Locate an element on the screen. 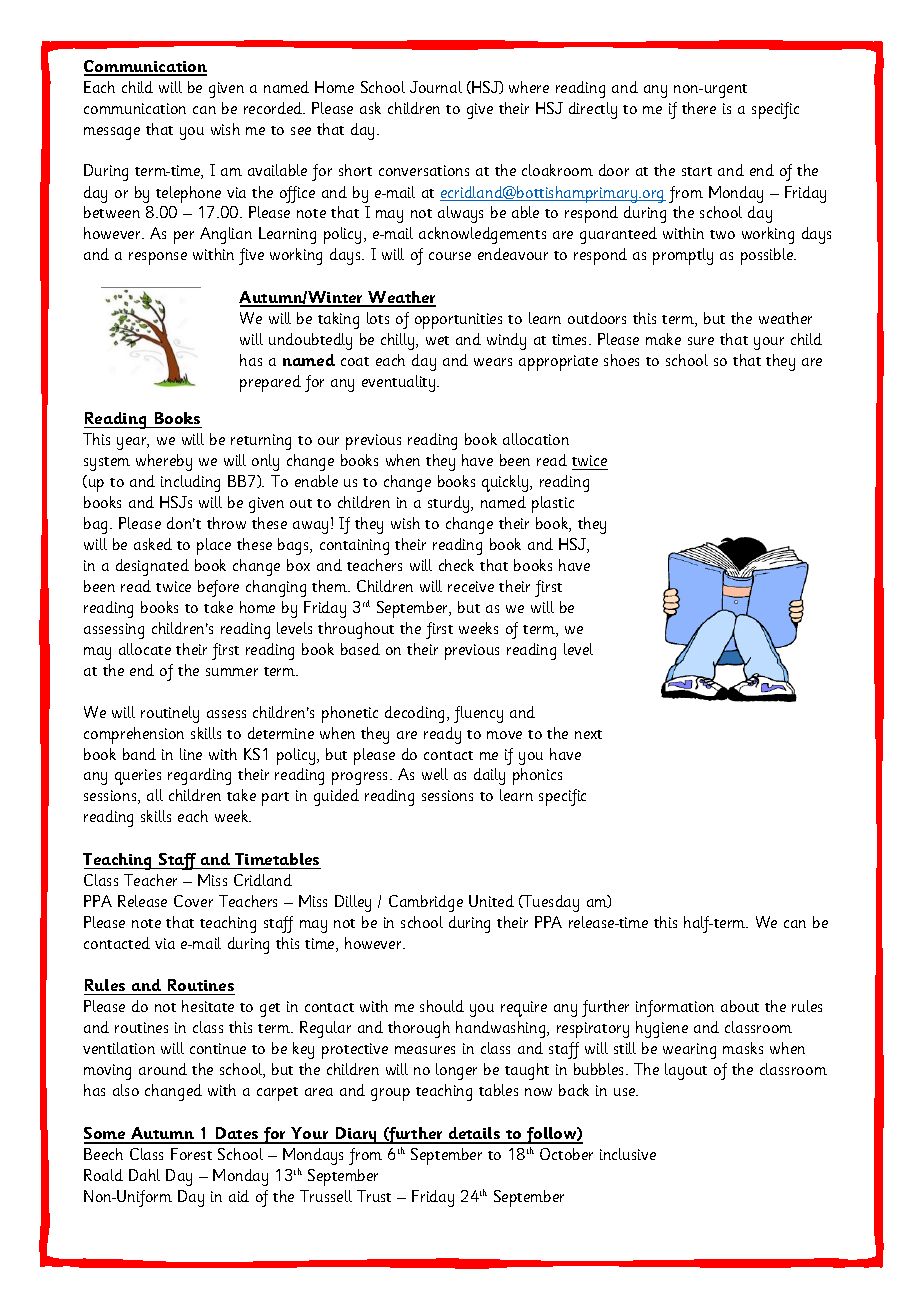 This screenshot has height=1308, width=924. allocate is located at coordinates (145, 649).
